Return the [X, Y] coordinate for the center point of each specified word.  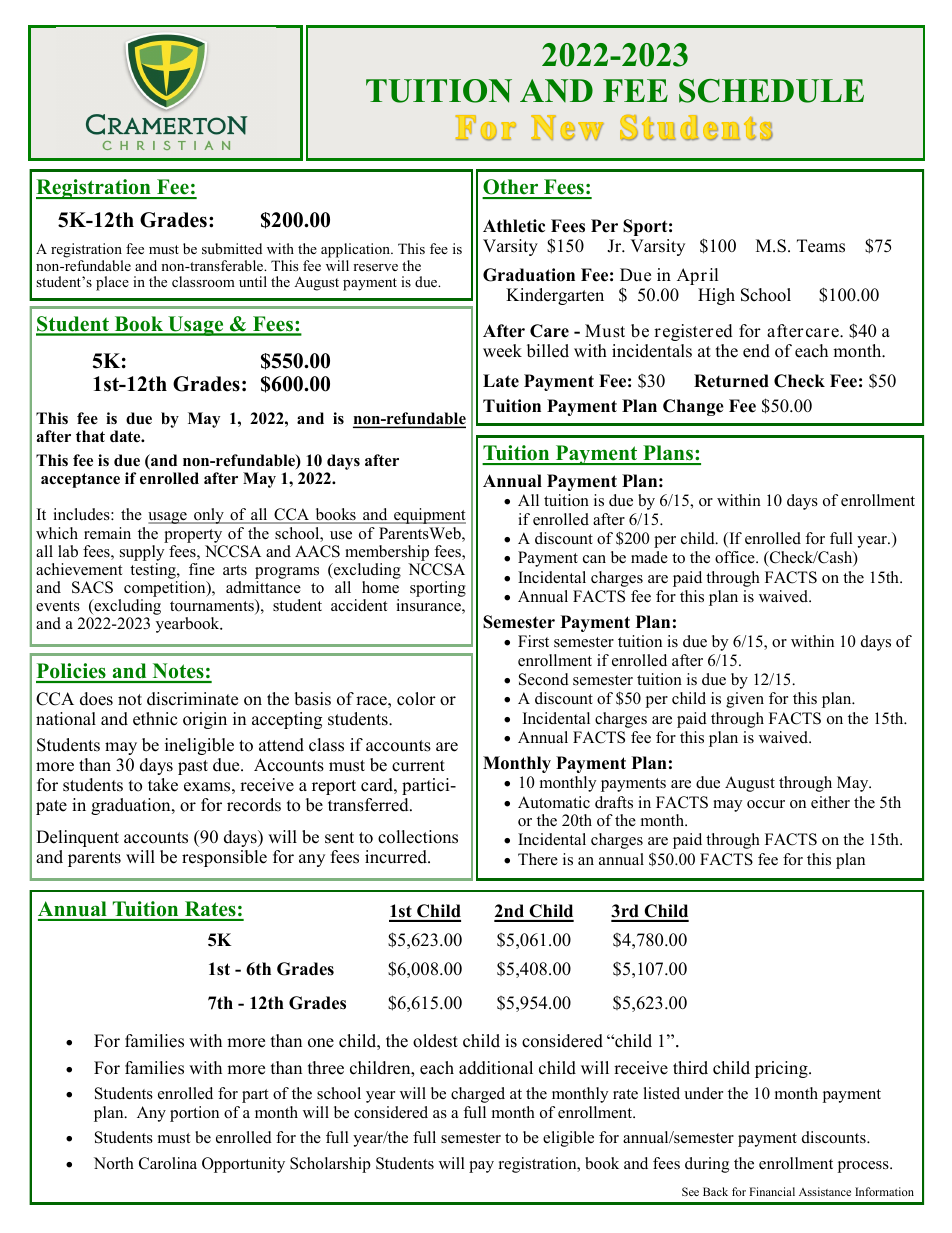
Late [501, 381]
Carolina [168, 1163]
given [745, 700]
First [533, 641]
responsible [224, 858]
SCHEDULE [771, 91]
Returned [731, 381]
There [538, 859]
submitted [232, 248]
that [90, 436]
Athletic [514, 226]
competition [166, 590]
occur [766, 804]
